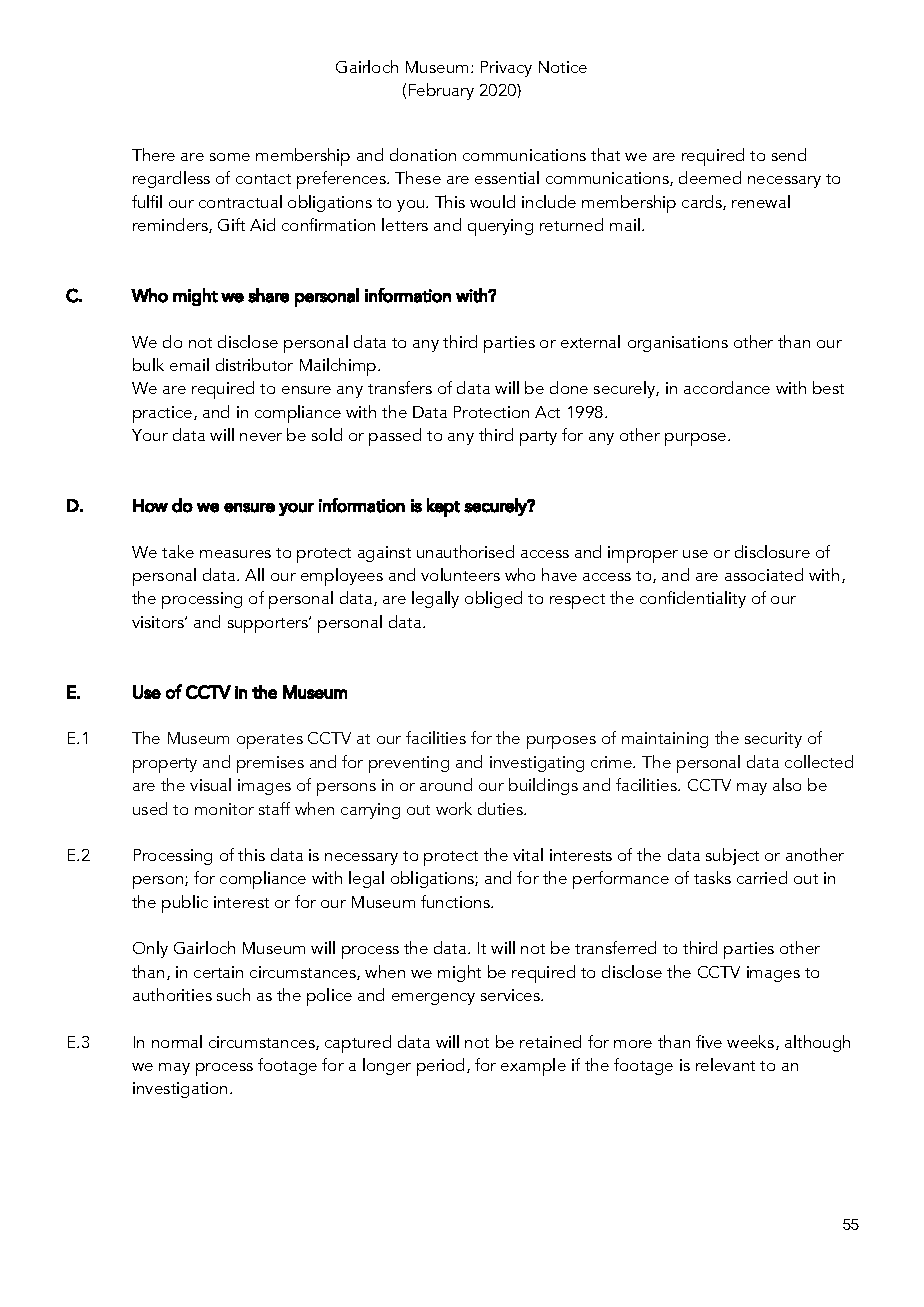 The width and height of the screenshot is (924, 1307). What do you see at coordinates (538, 438) in the screenshot?
I see `party` at bounding box center [538, 438].
